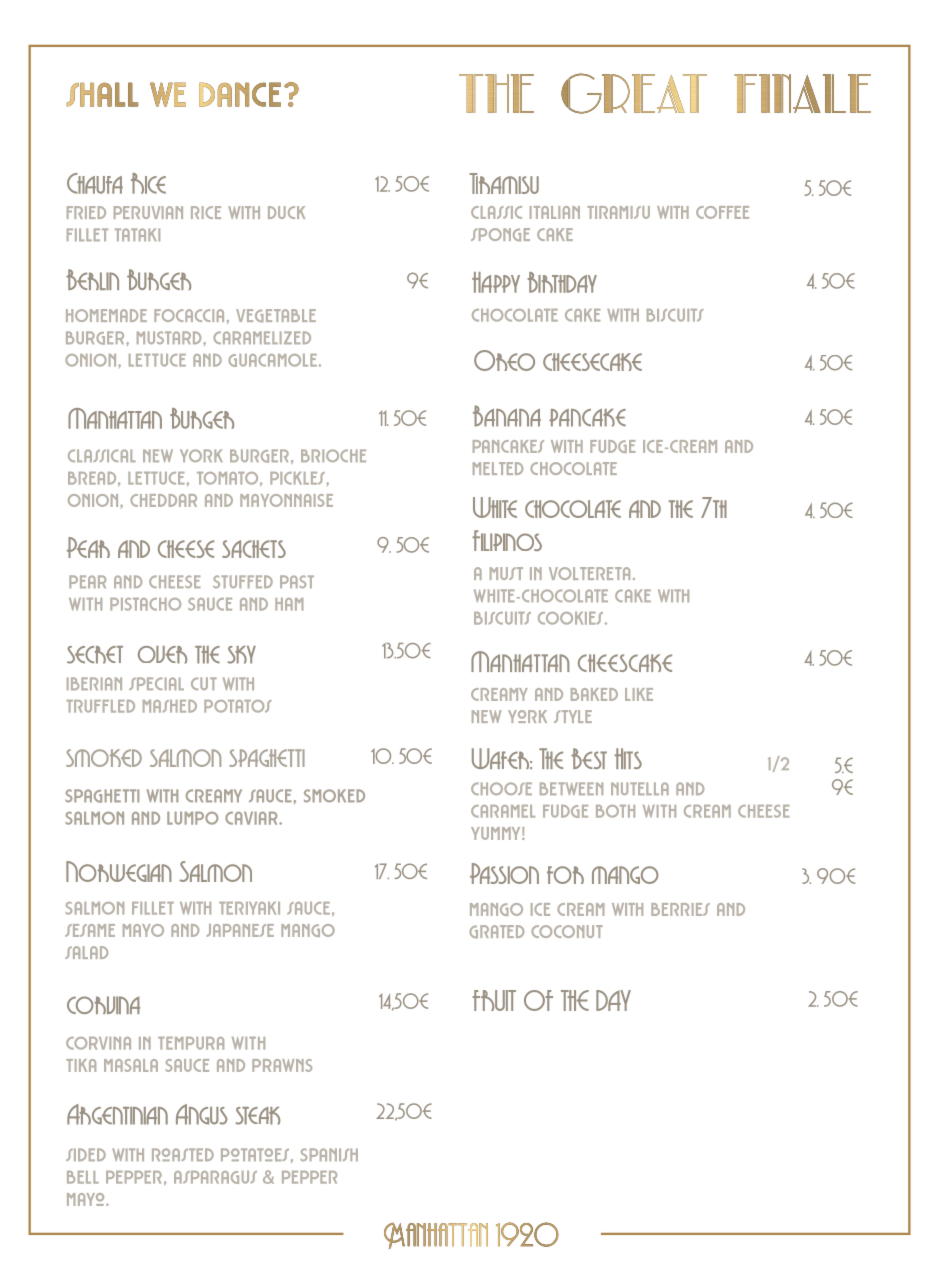 The image size is (939, 1288). Describe the element at coordinates (555, 212) in the screenshot. I see `Italian` at that location.
